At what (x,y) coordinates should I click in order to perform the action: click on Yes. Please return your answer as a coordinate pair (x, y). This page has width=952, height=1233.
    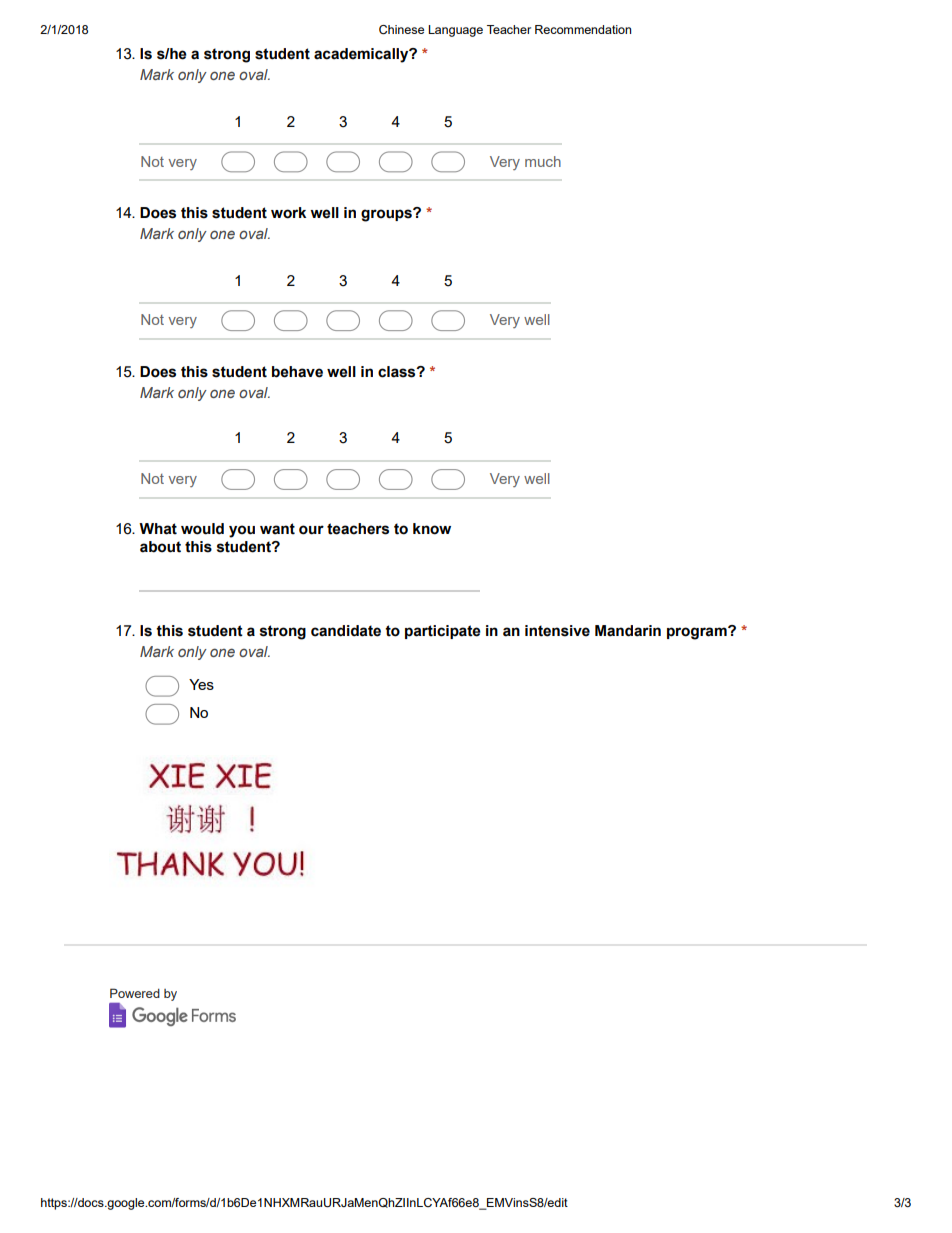
    Looking at the image, I should click on (201, 684).
